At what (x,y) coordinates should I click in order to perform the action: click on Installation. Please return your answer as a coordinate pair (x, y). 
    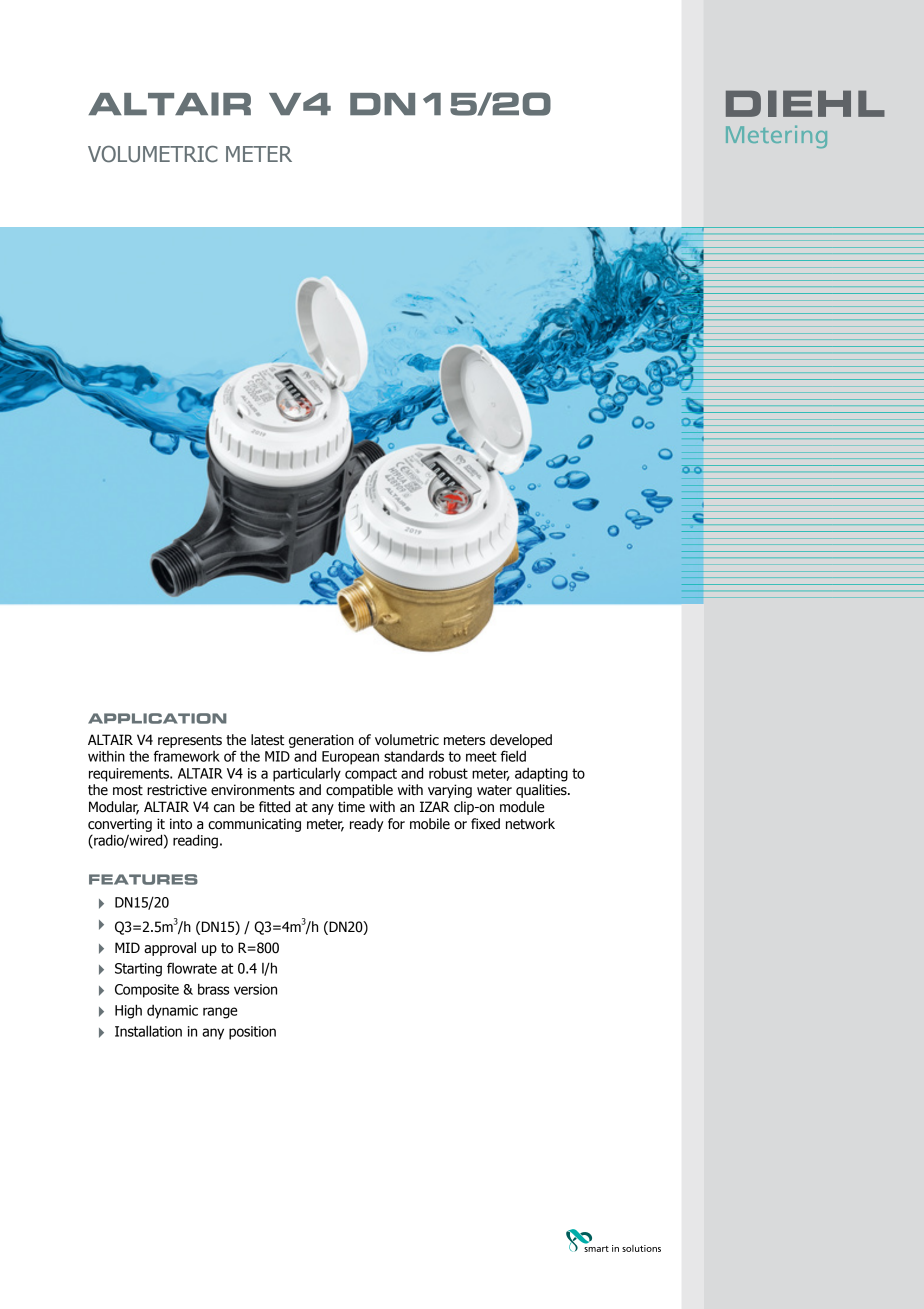
    Looking at the image, I should click on (148, 1031).
